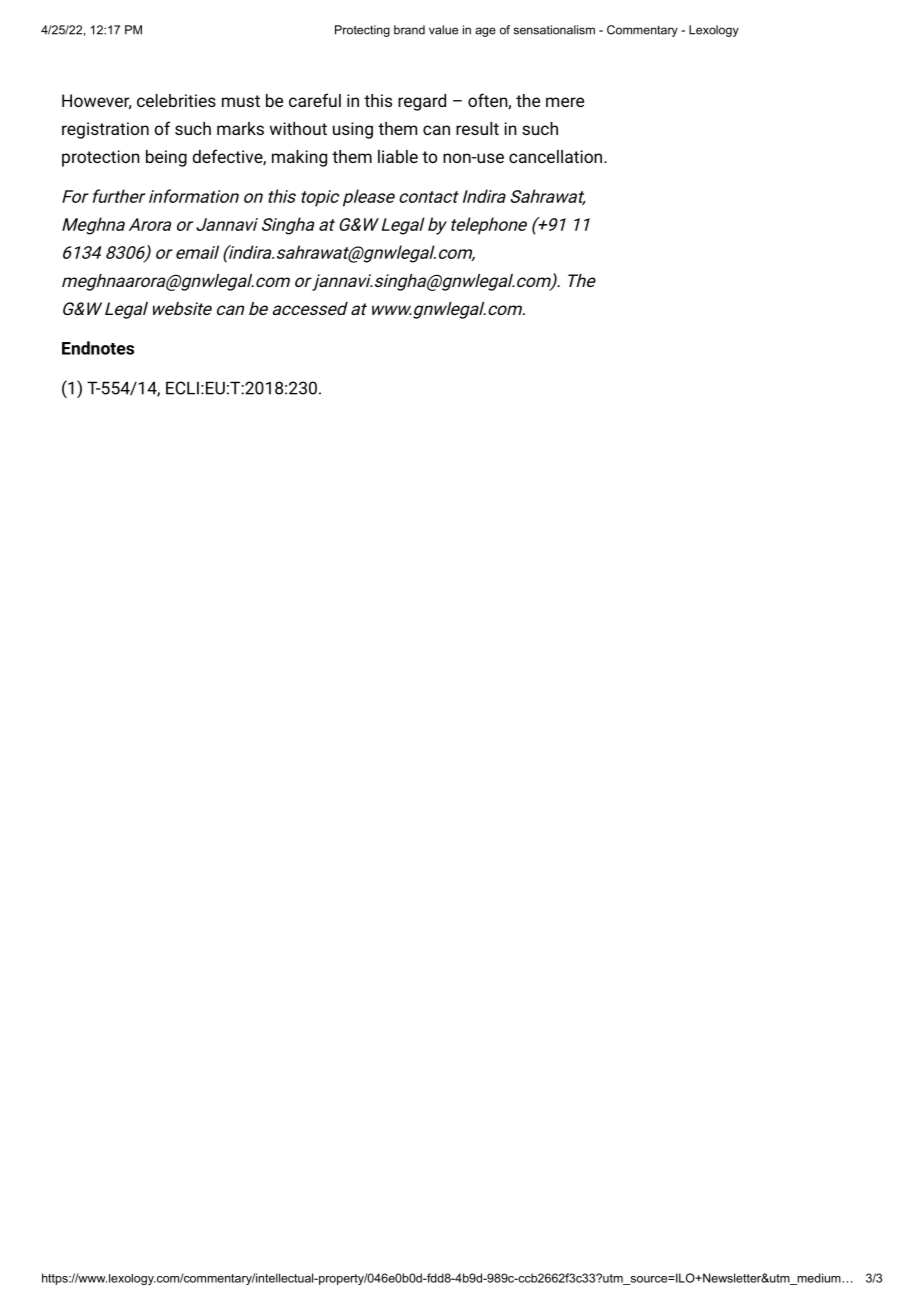  What do you see at coordinates (176, 100) in the screenshot?
I see `celebrities` at bounding box center [176, 100].
